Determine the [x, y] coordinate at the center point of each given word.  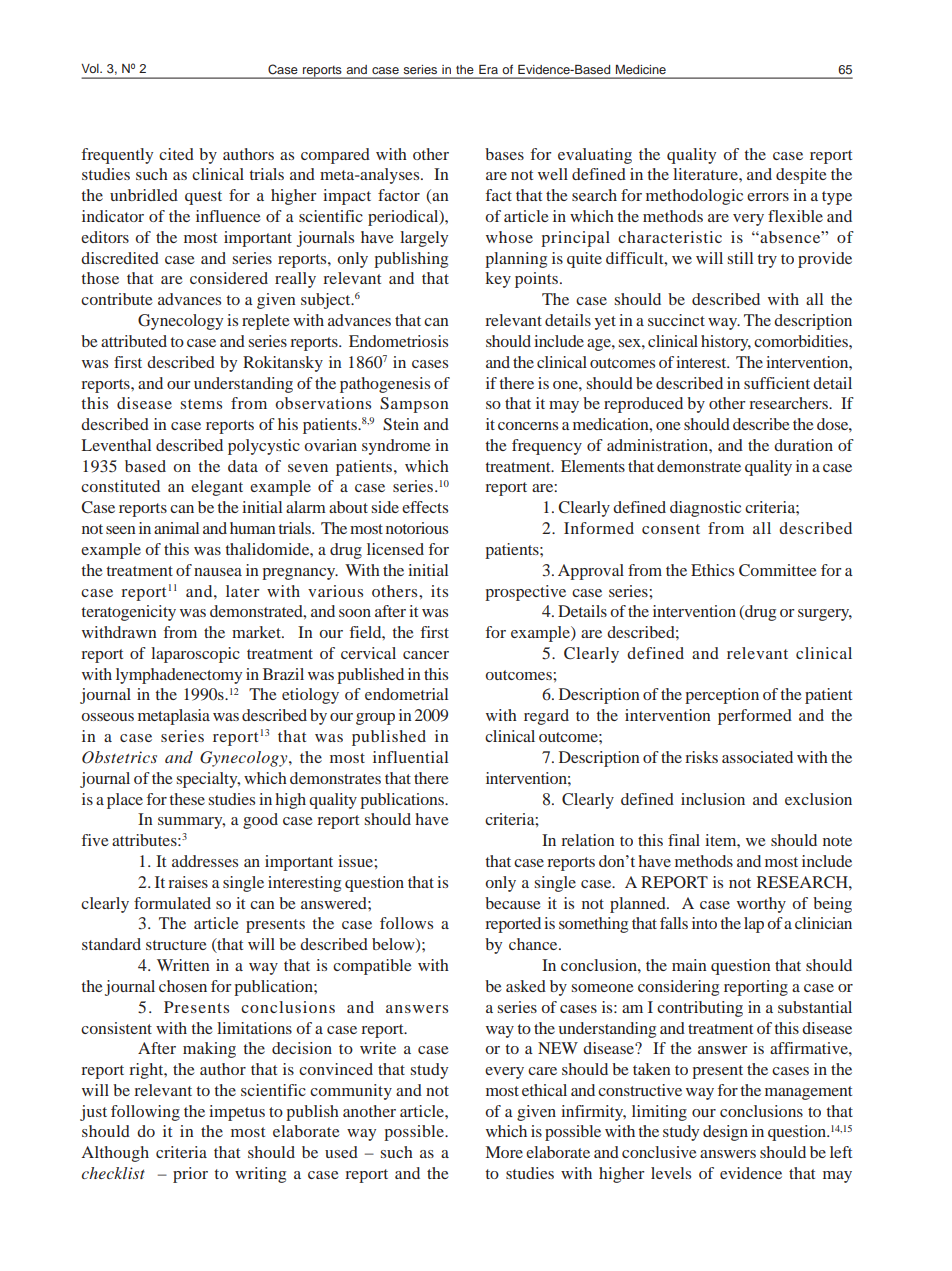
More [504, 1152]
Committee [778, 570]
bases [504, 154]
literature [706, 174]
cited [176, 154]
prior [190, 1175]
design [725, 1133]
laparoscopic [195, 655]
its [439, 591]
